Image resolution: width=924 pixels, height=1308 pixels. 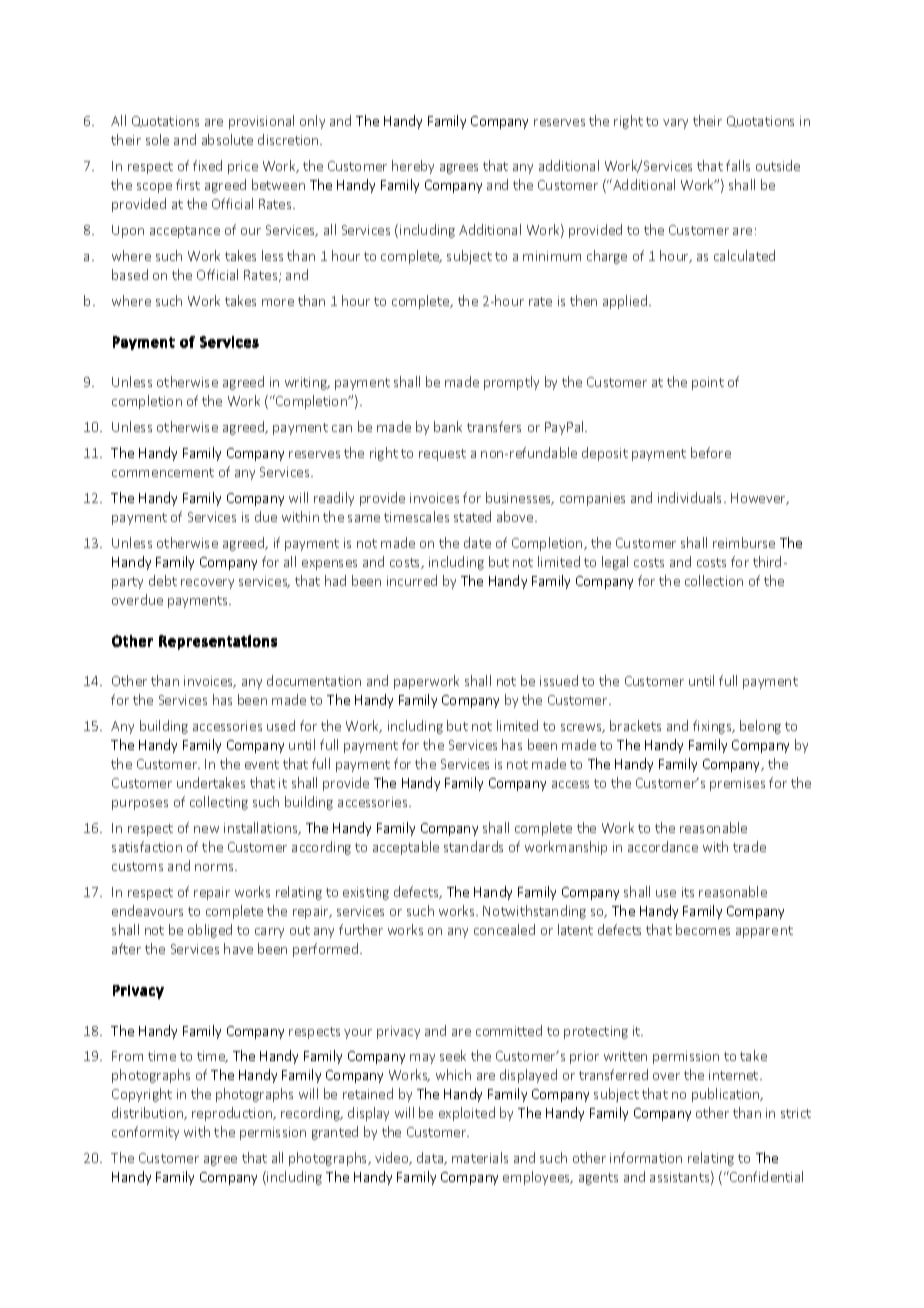 What do you see at coordinates (504, 929) in the screenshot?
I see `concealed` at bounding box center [504, 929].
